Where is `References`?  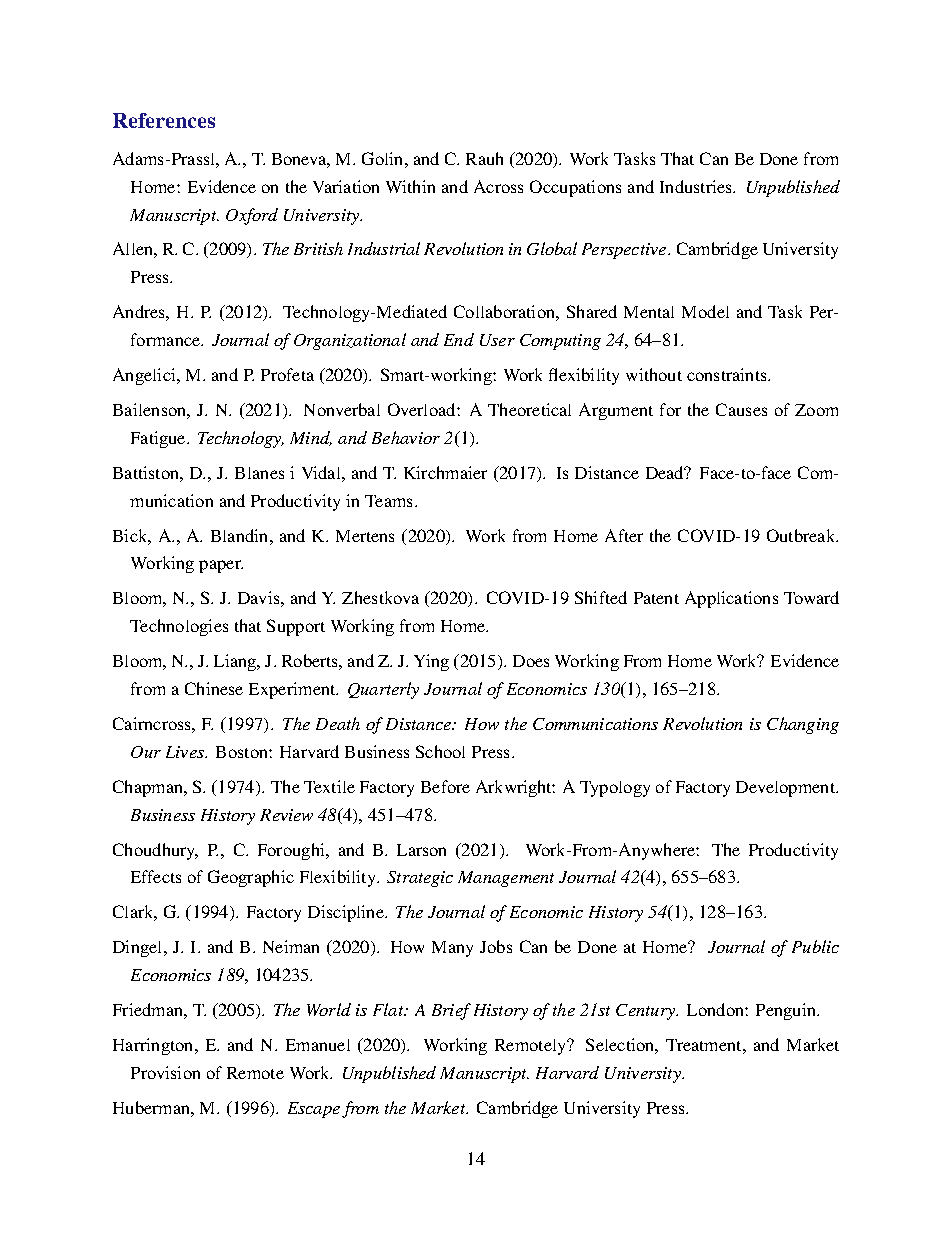
References is located at coordinates (164, 120).
